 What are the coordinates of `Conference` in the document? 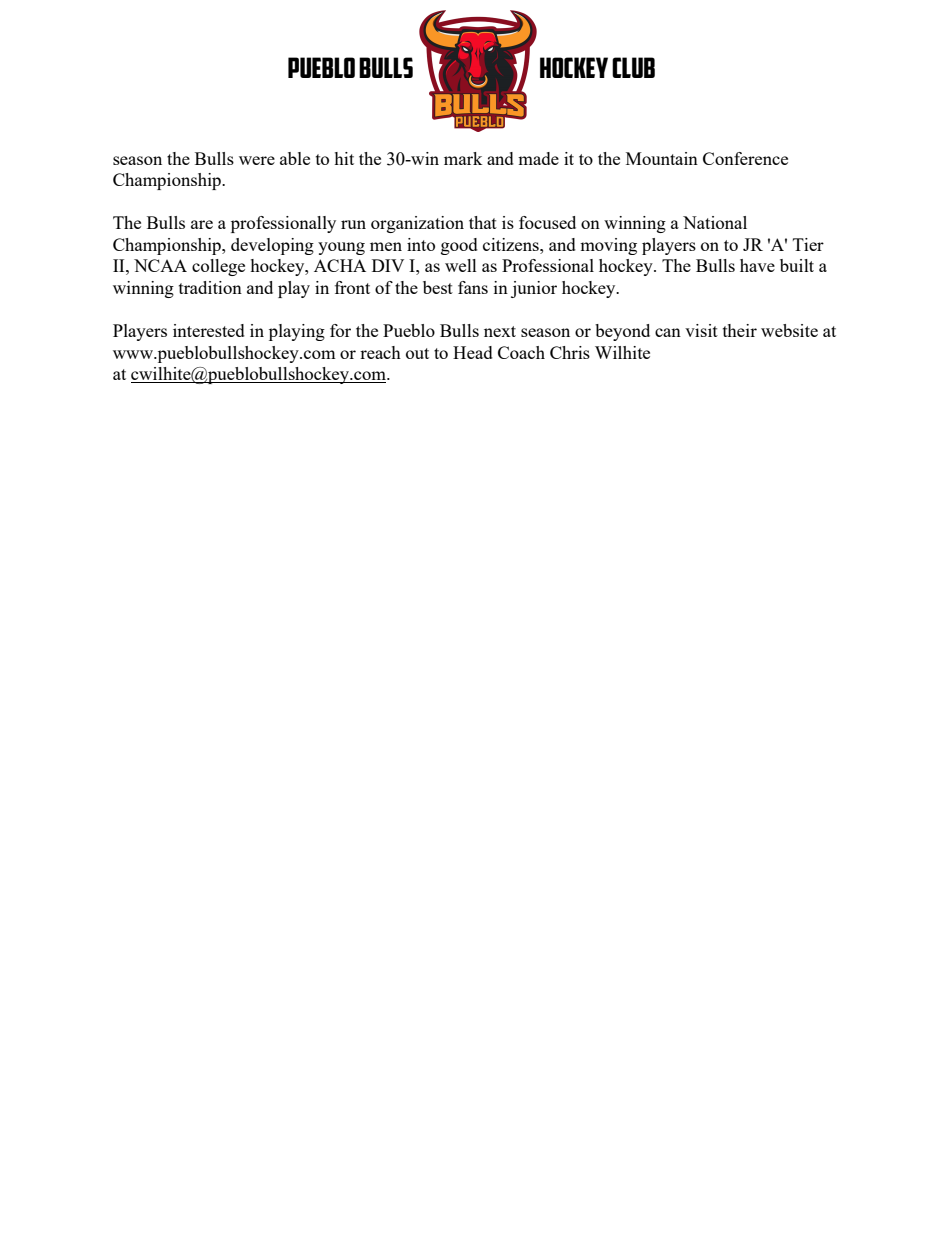 It's located at (745, 158).
